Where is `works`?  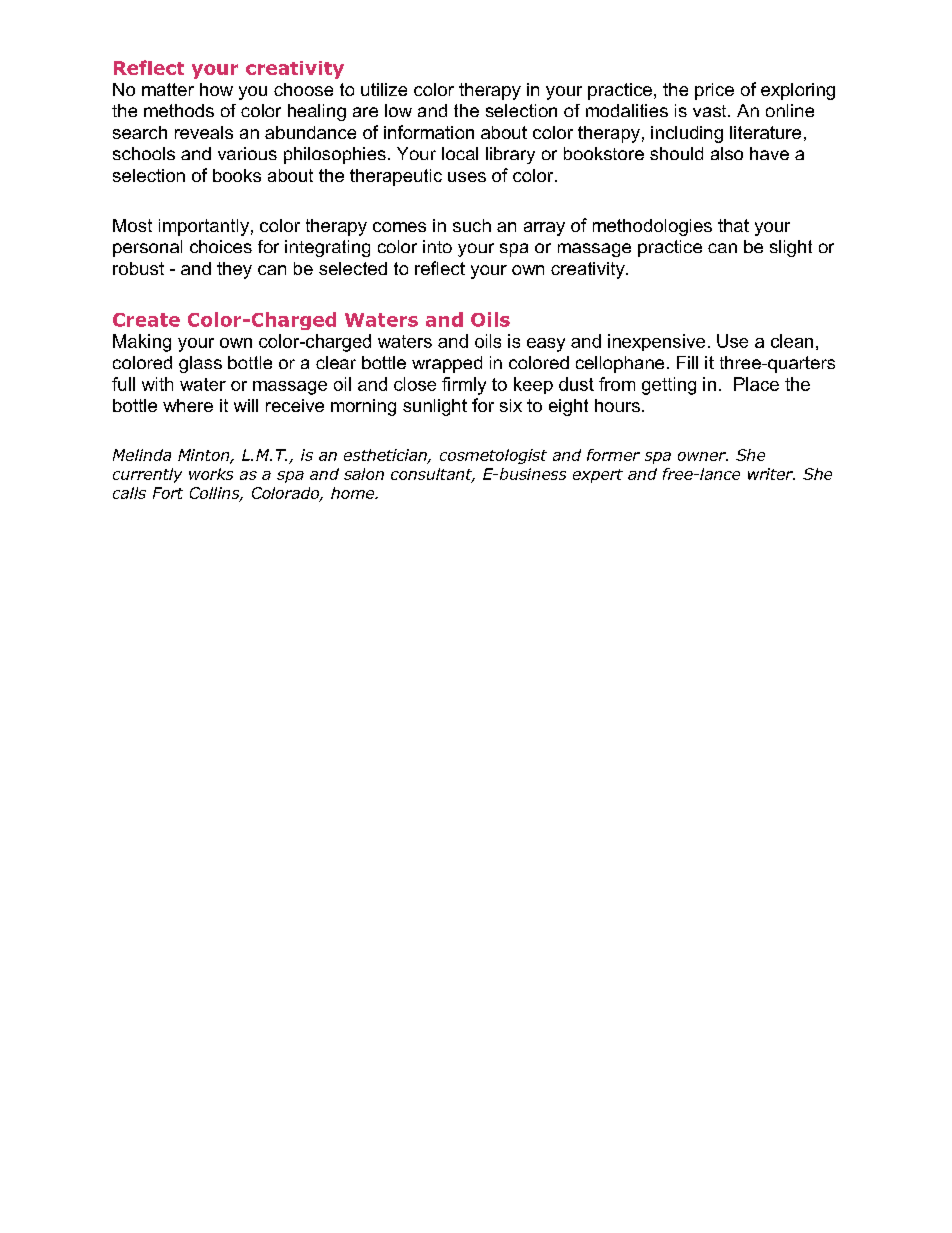 works is located at coordinates (211, 474).
